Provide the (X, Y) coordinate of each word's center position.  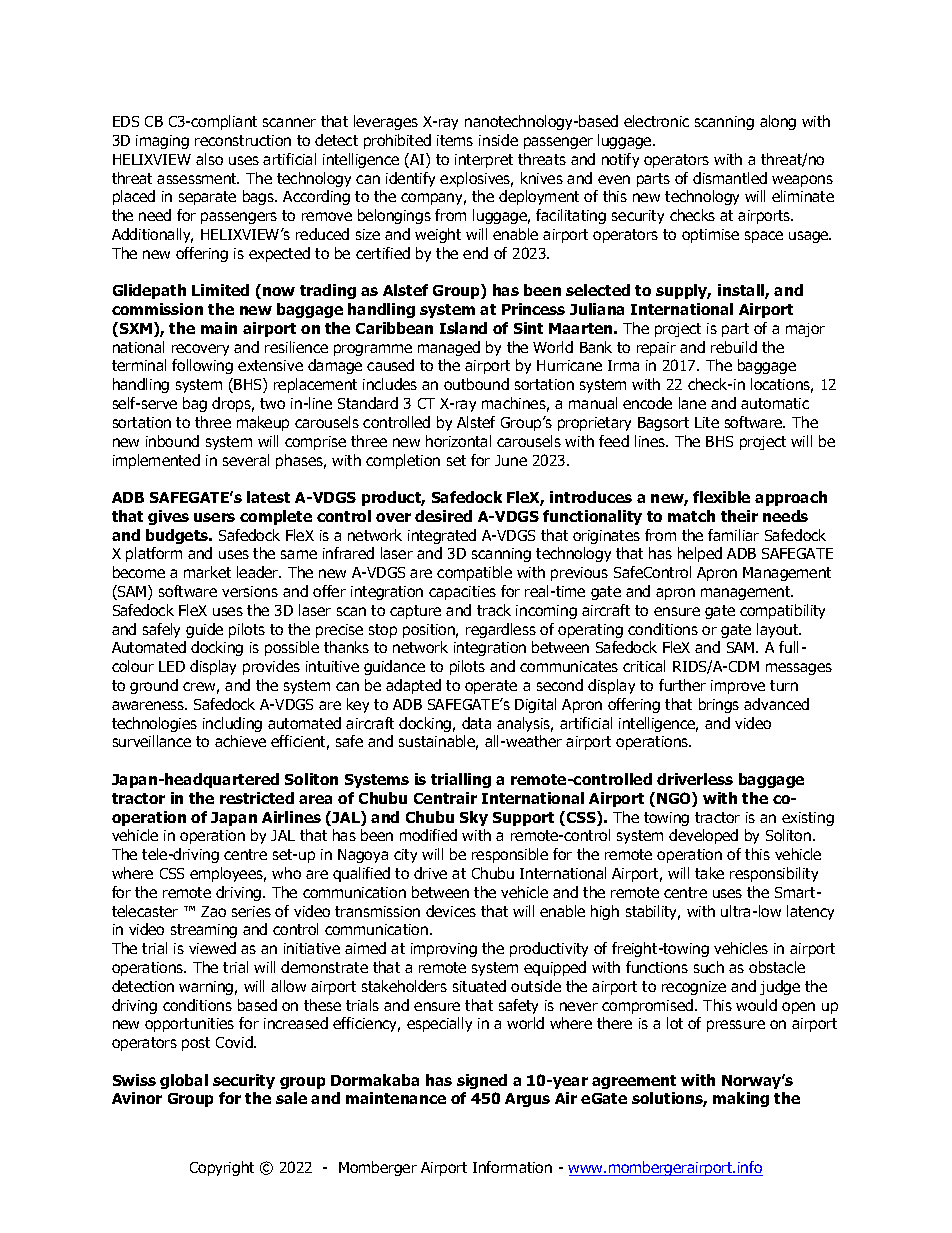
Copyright (222, 1168)
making (741, 1099)
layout (779, 630)
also (209, 159)
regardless (501, 630)
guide (204, 630)
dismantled (730, 178)
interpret (484, 161)
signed (482, 1081)
